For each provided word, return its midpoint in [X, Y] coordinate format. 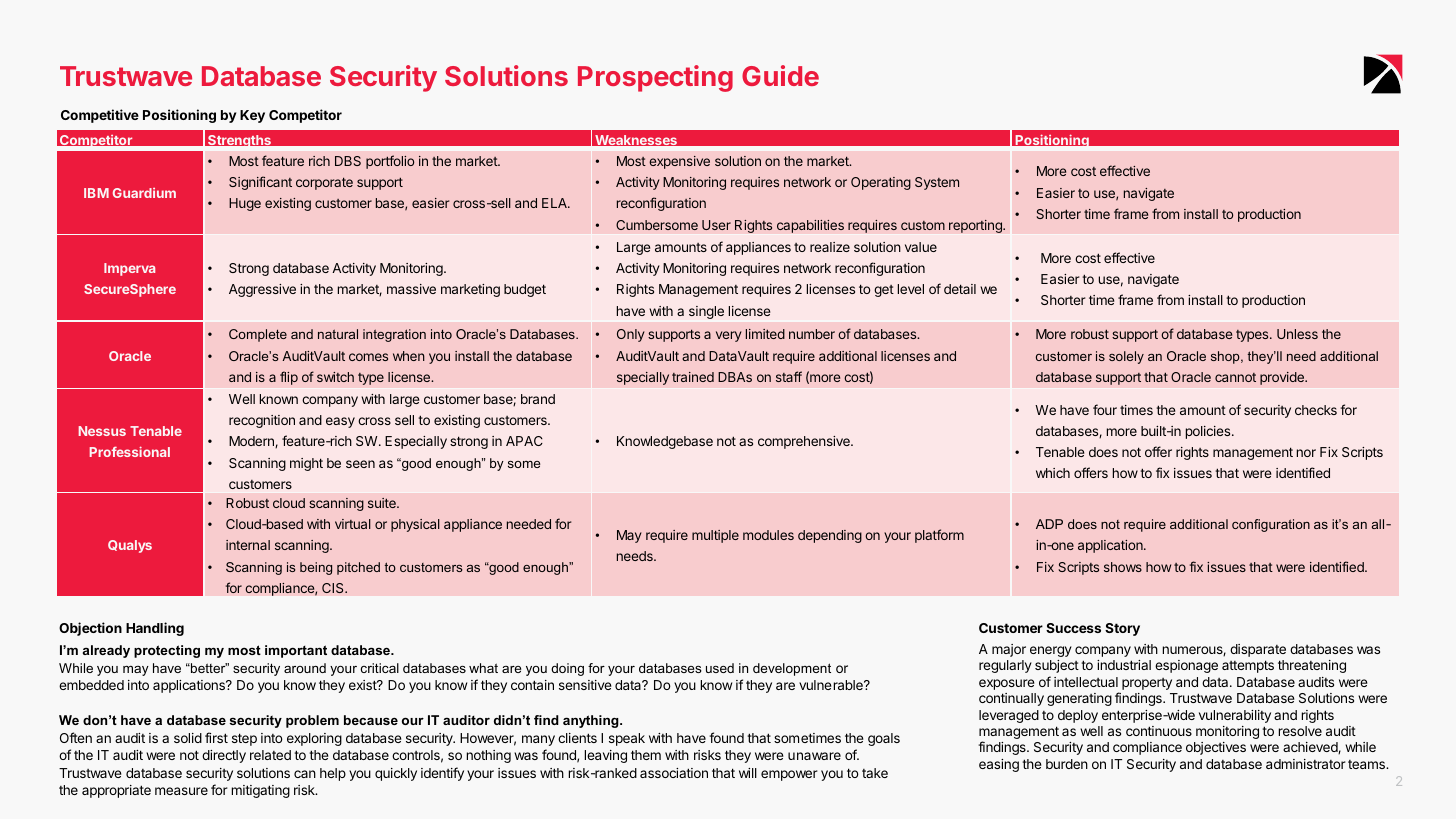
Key [252, 116]
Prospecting [655, 78]
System [937, 183]
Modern [252, 442]
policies [1209, 432]
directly [224, 756]
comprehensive [805, 442]
